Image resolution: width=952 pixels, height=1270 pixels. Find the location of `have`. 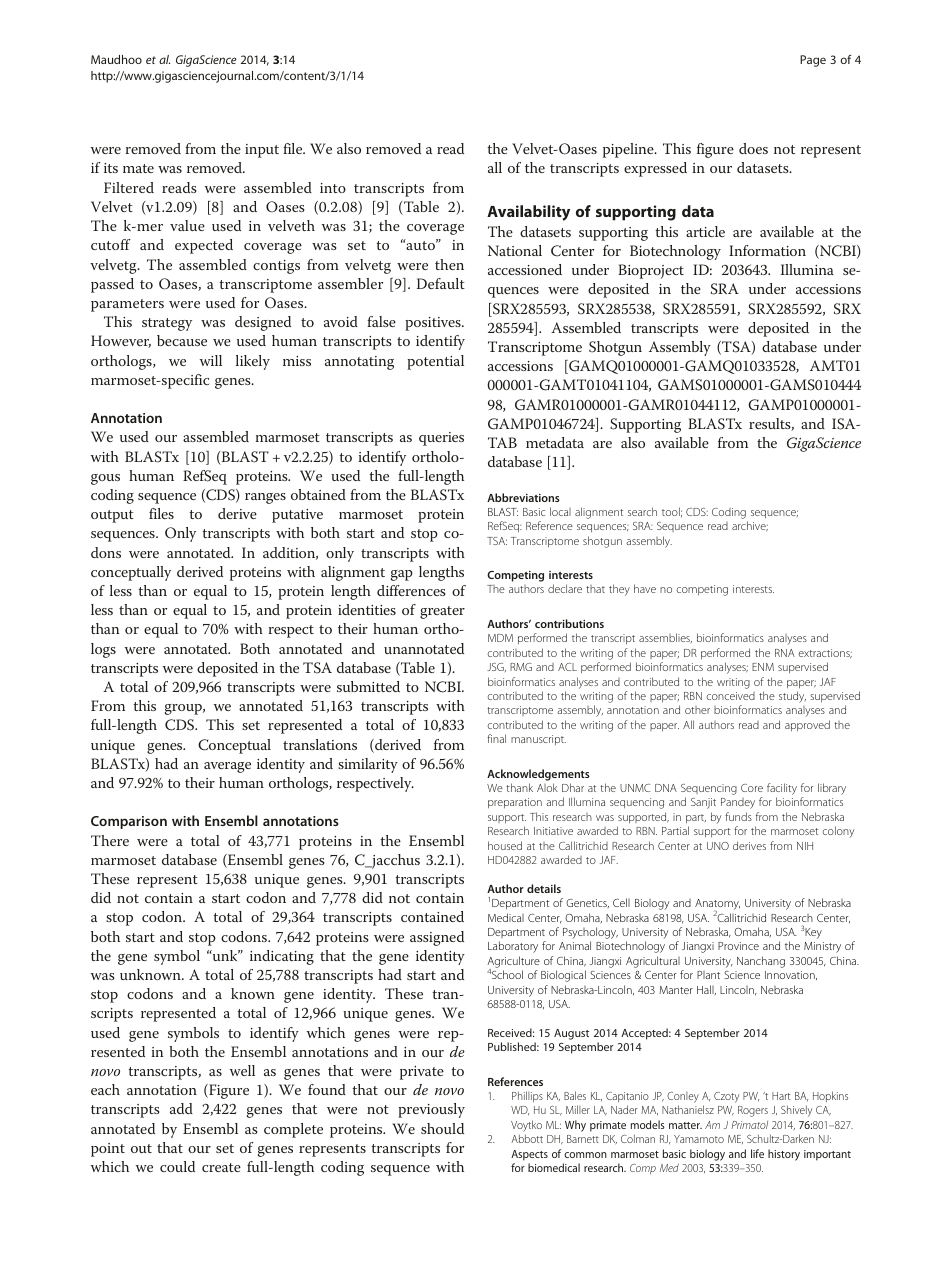

have is located at coordinates (645, 588).
